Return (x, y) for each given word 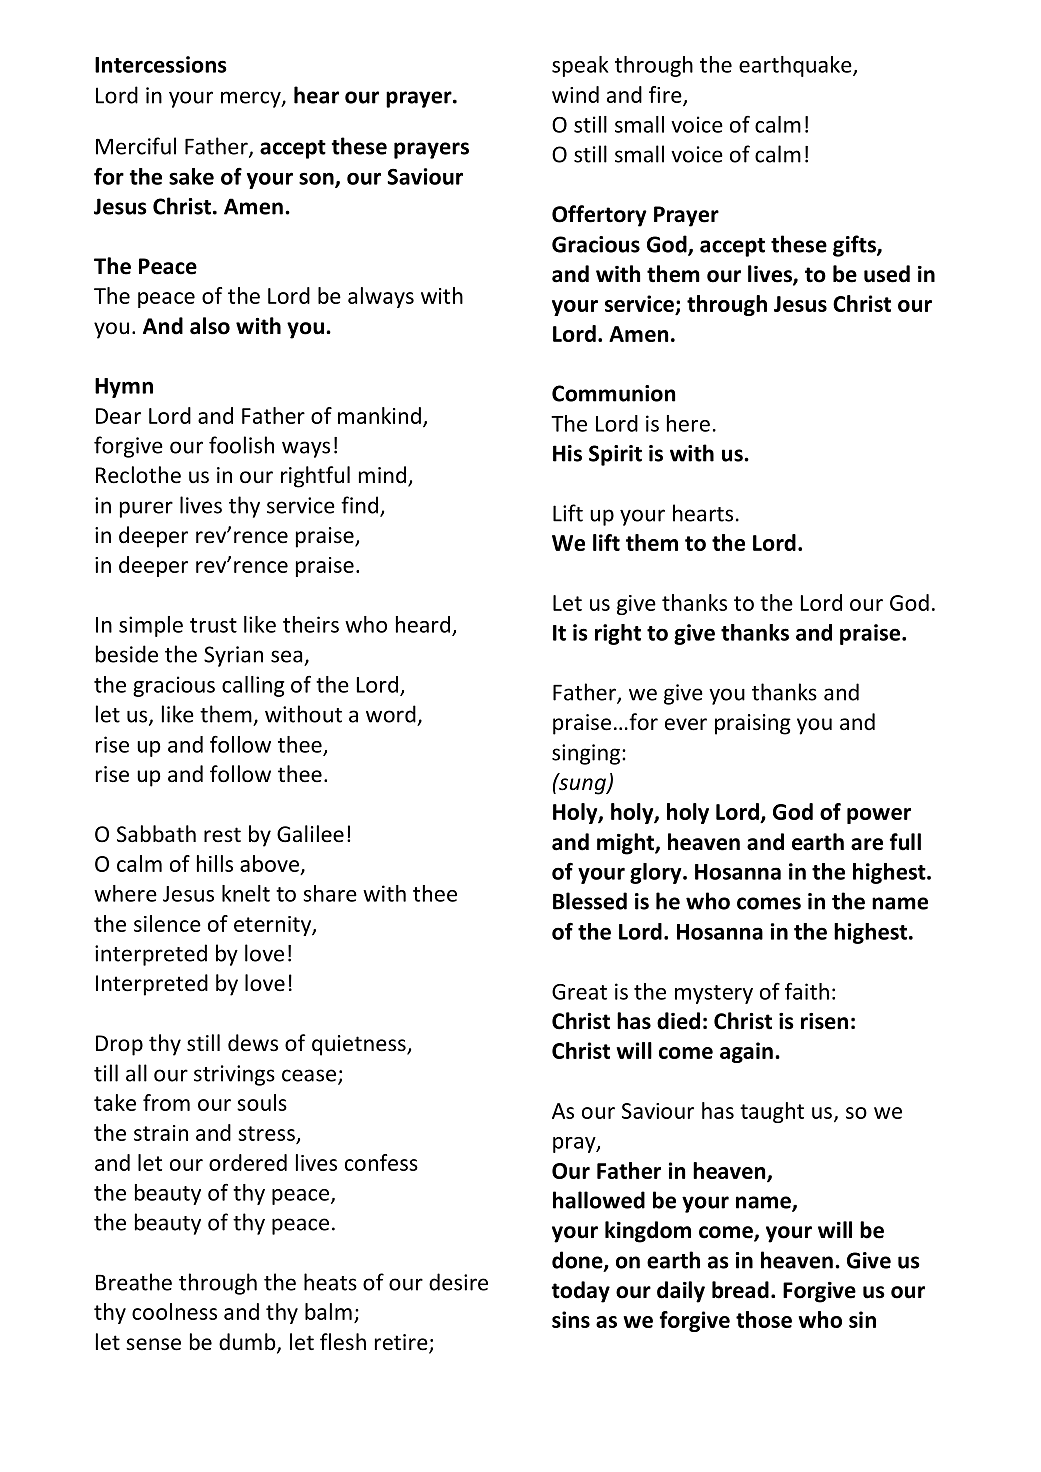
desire (458, 1282)
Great (579, 992)
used (887, 274)
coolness (174, 1311)
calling (253, 686)
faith (807, 991)
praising (753, 724)
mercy (252, 99)
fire (666, 95)
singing (587, 754)
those (764, 1319)
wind (575, 94)
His (567, 453)
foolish (241, 445)
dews (253, 1043)
